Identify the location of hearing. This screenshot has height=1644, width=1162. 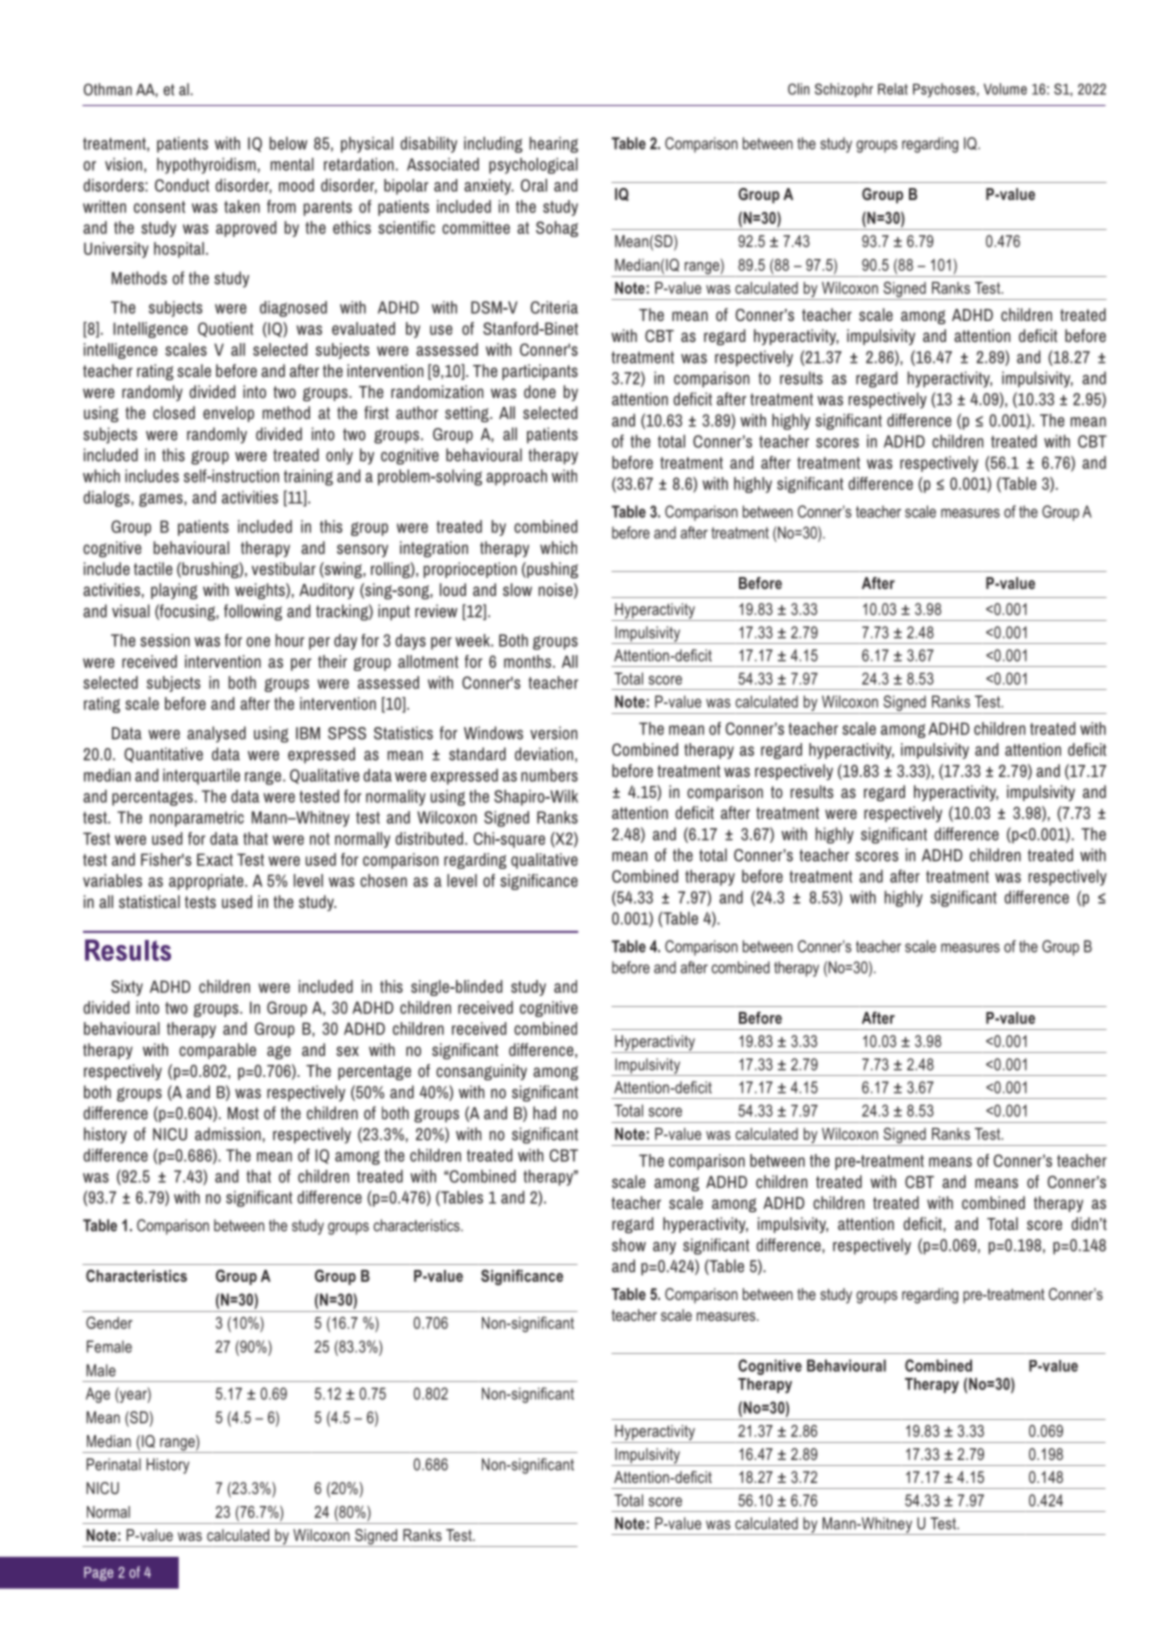
(554, 145).
